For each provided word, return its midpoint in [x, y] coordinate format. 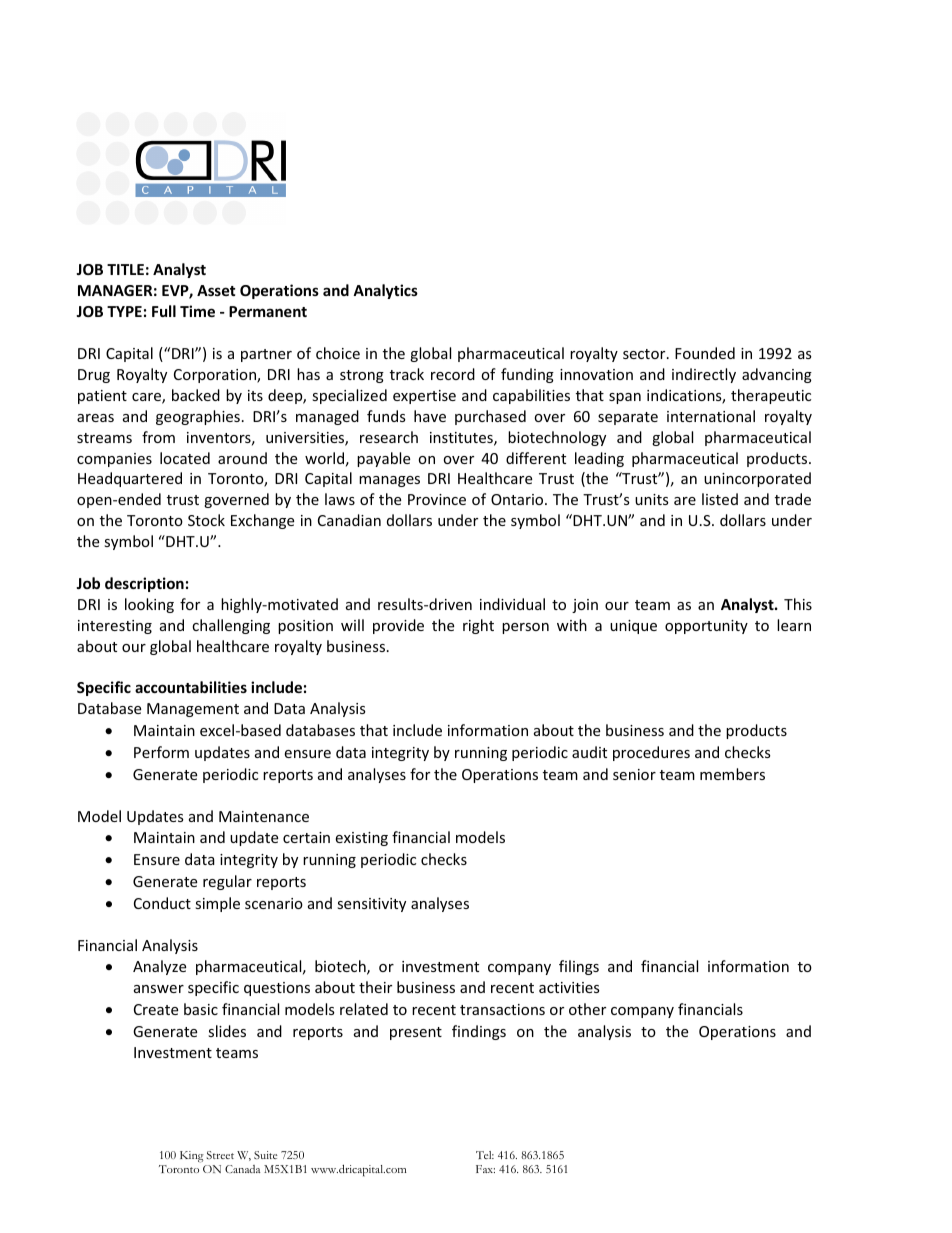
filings [579, 967]
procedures [651, 753]
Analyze [159, 967]
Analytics [385, 291]
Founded [705, 353]
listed [720, 499]
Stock [206, 520]
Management [193, 710]
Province [437, 499]
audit [589, 752]
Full [164, 311]
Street [220, 1155]
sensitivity [371, 905]
